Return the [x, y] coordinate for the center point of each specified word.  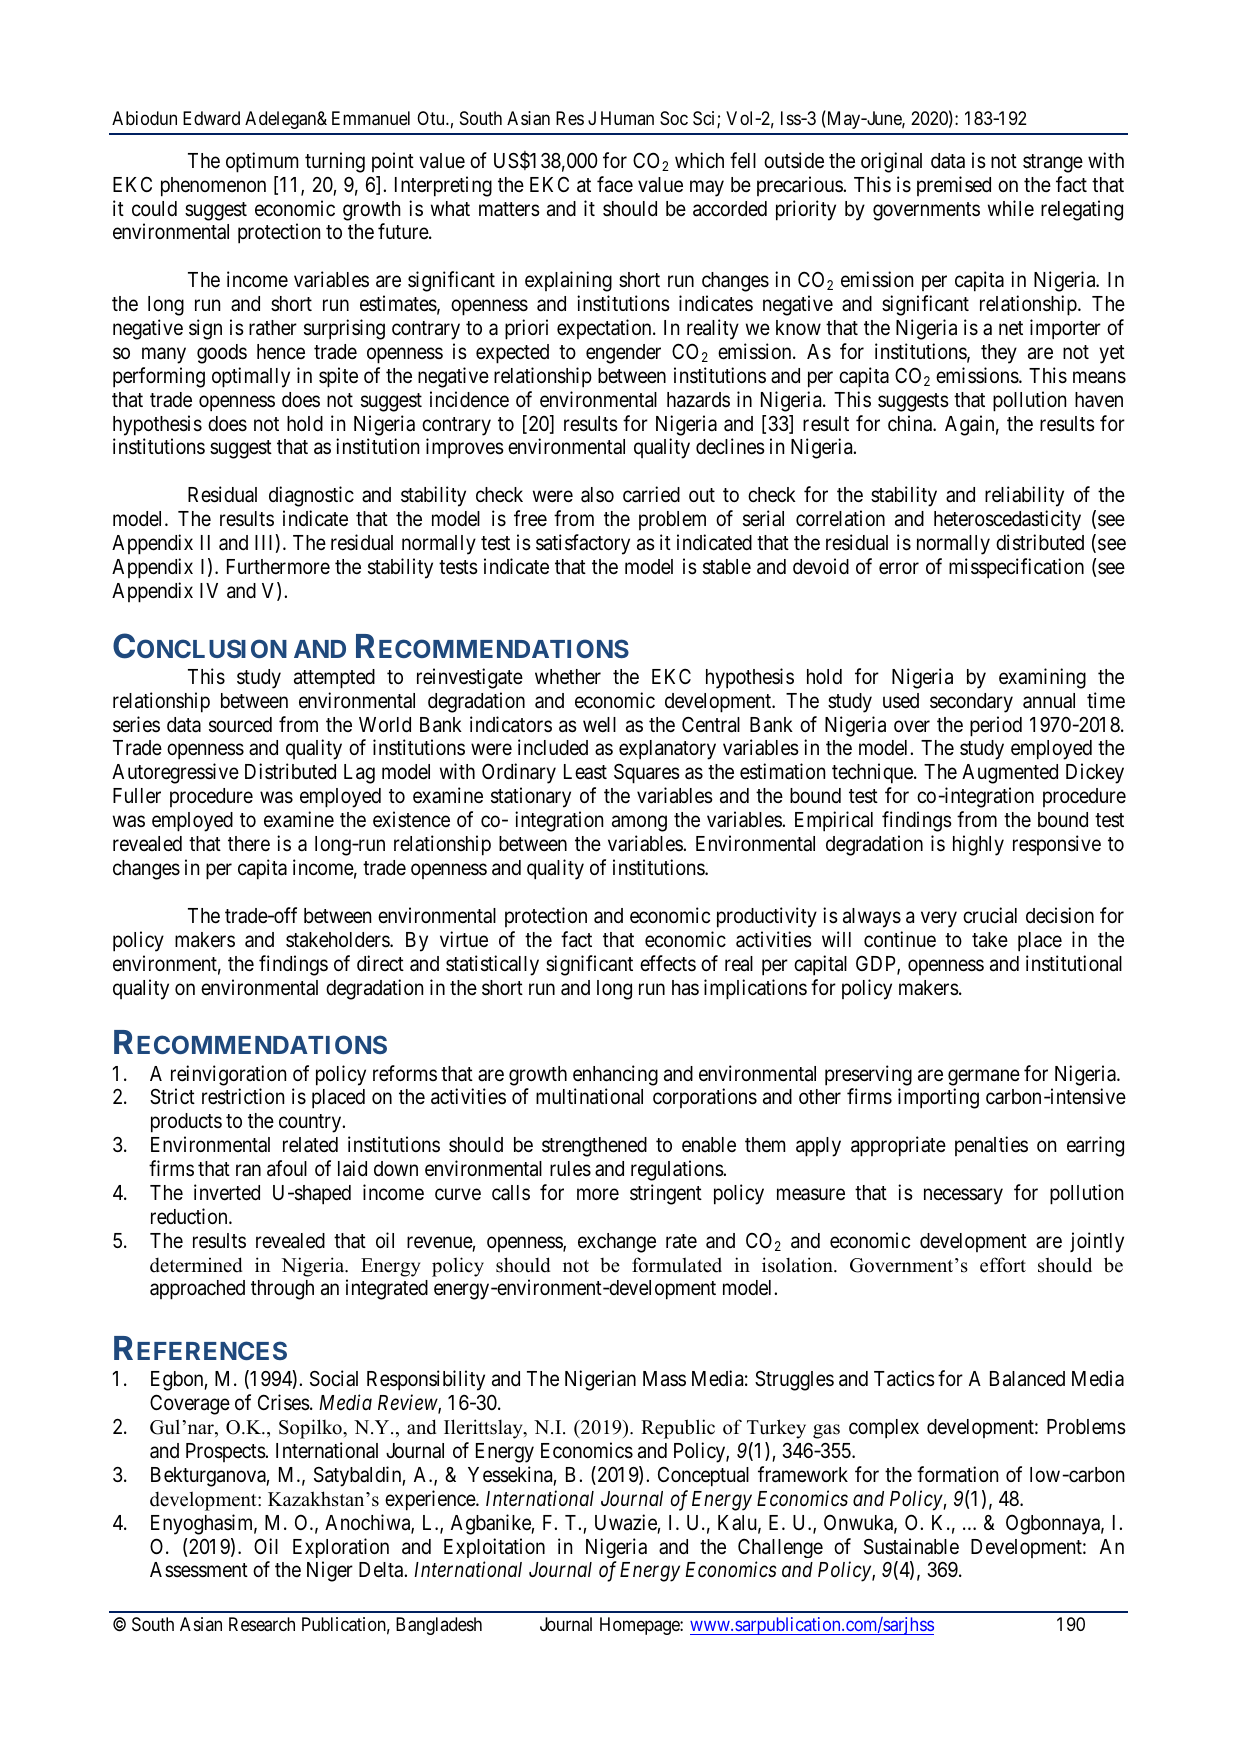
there [249, 844]
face [615, 184]
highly [978, 845]
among [639, 824]
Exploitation [494, 1548]
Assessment [199, 1570]
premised [954, 186]
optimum [262, 162]
